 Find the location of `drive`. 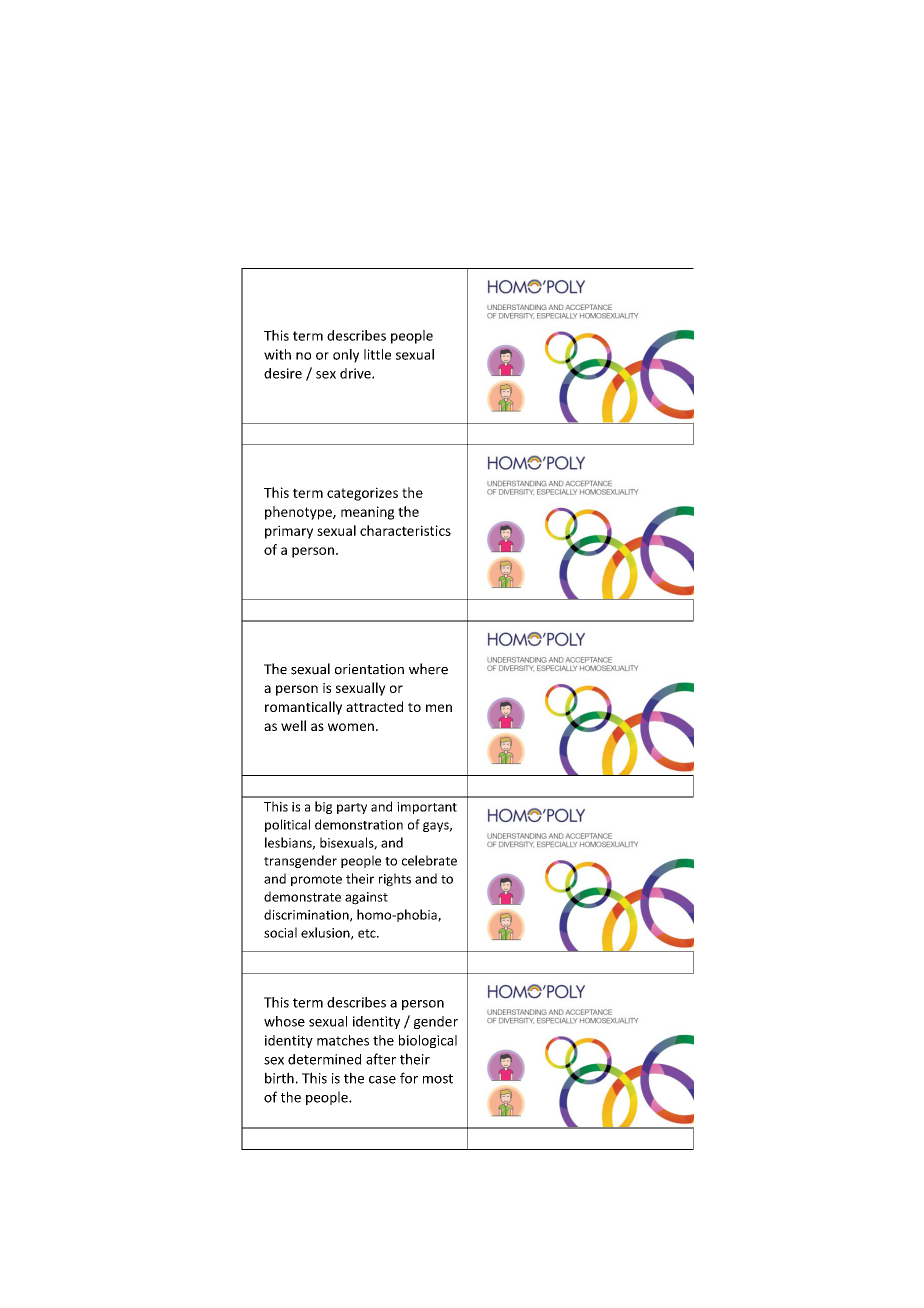

drive is located at coordinates (356, 373).
